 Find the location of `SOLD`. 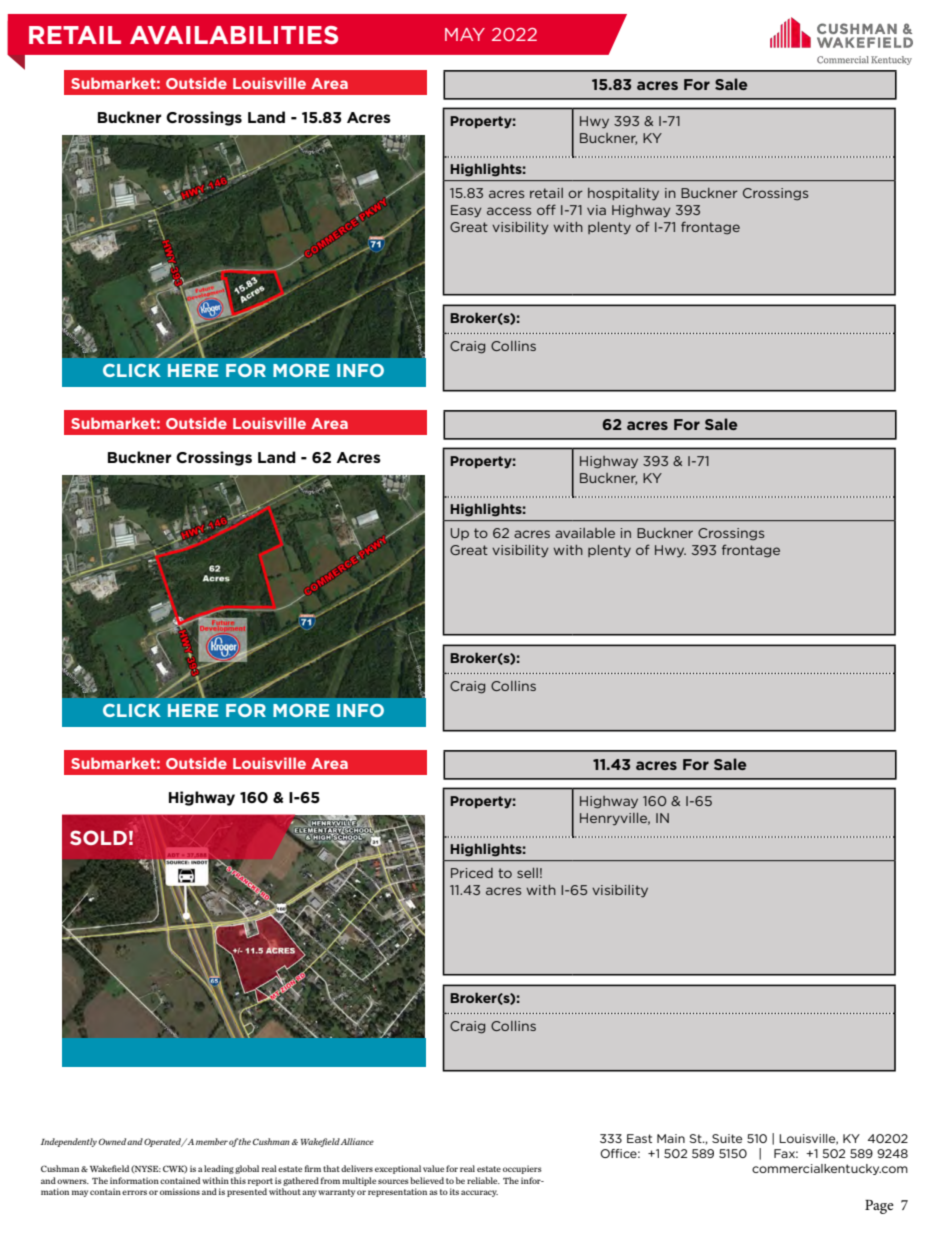

SOLD is located at coordinates (98, 837).
